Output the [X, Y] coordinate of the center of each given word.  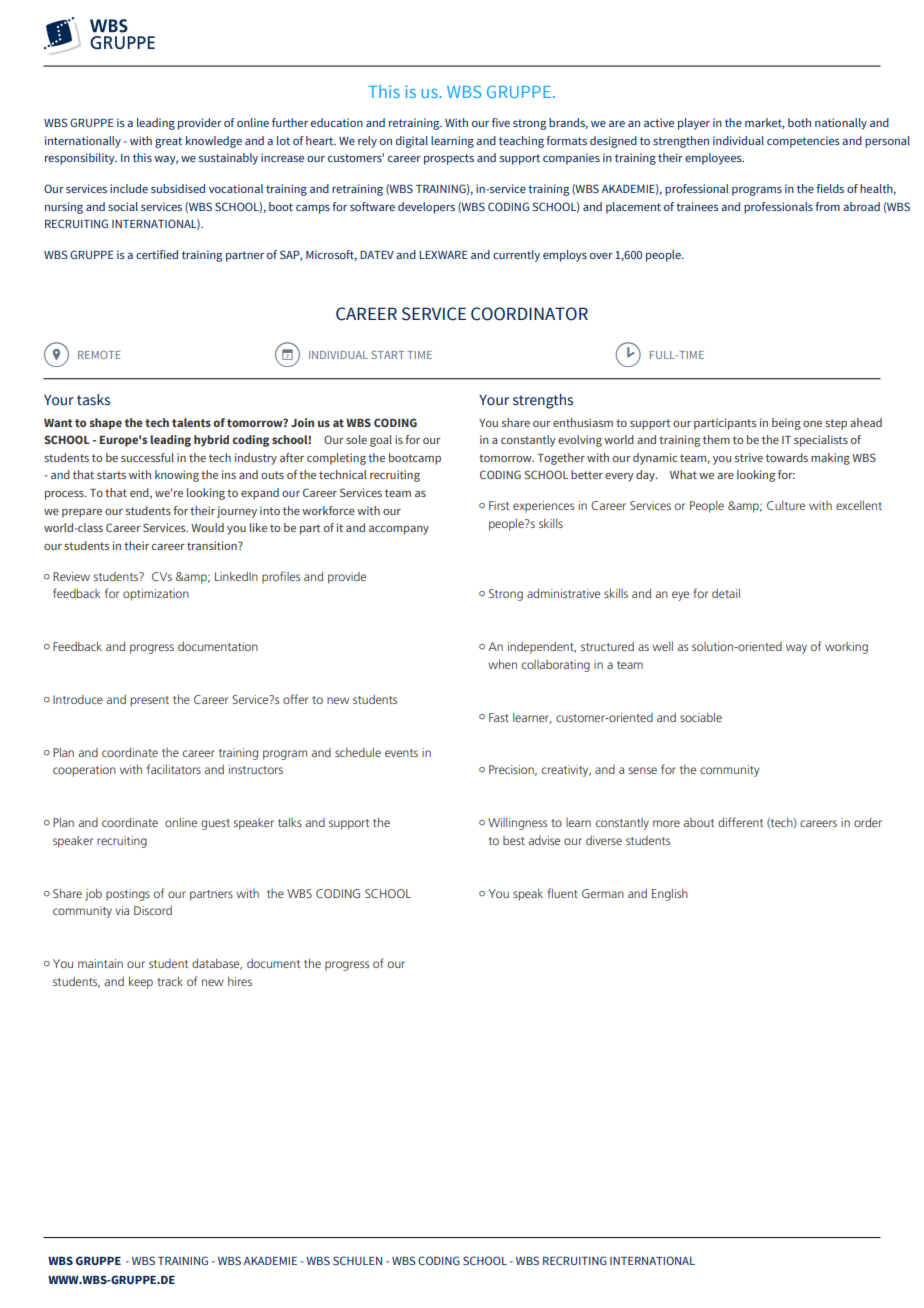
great [168, 142]
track [170, 981]
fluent [562, 893]
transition [213, 545]
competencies [803, 142]
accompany [399, 530]
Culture [786, 505]
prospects [449, 159]
